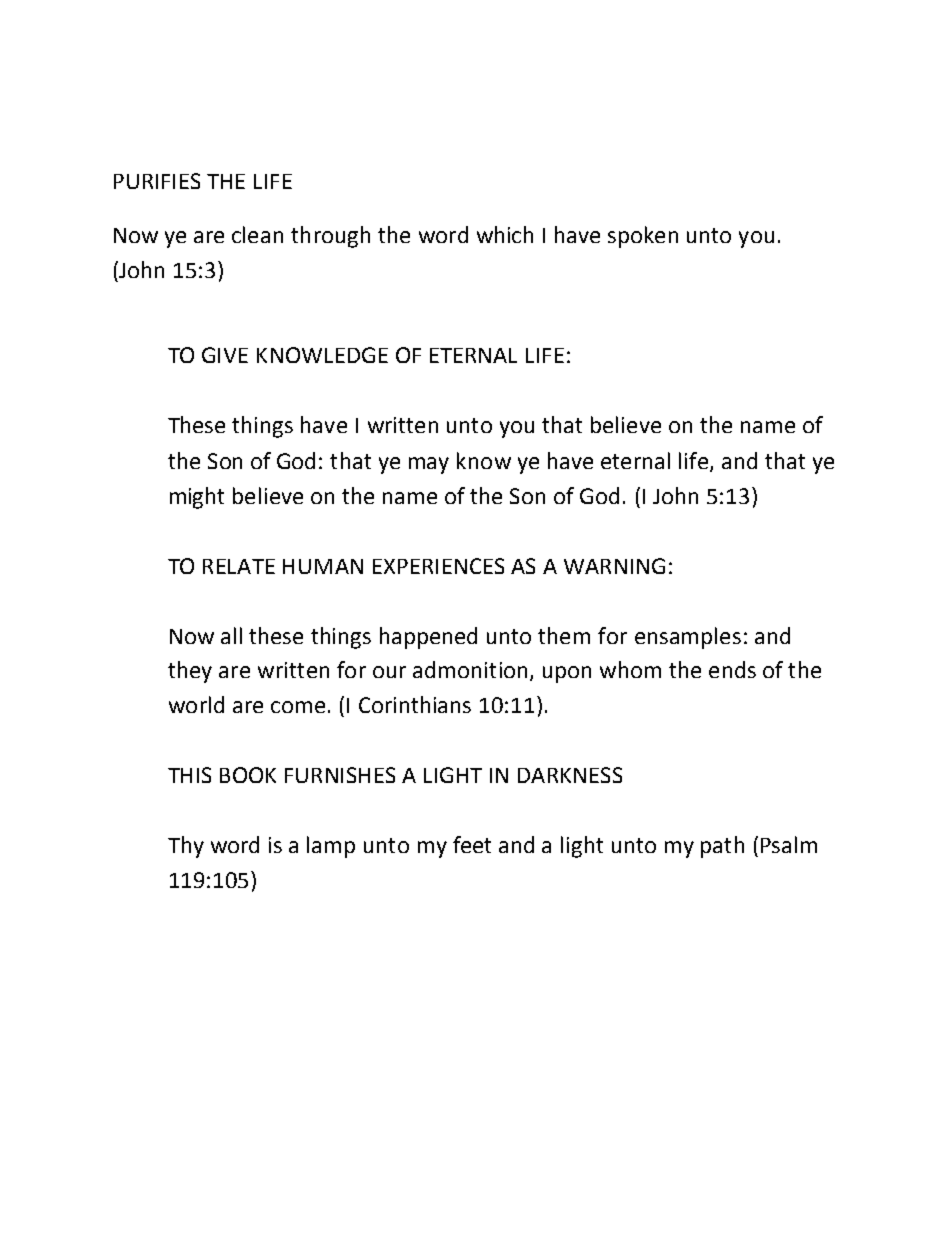 The height and width of the image is (1233, 952). What do you see at coordinates (472, 844) in the image?
I see `feet` at bounding box center [472, 844].
